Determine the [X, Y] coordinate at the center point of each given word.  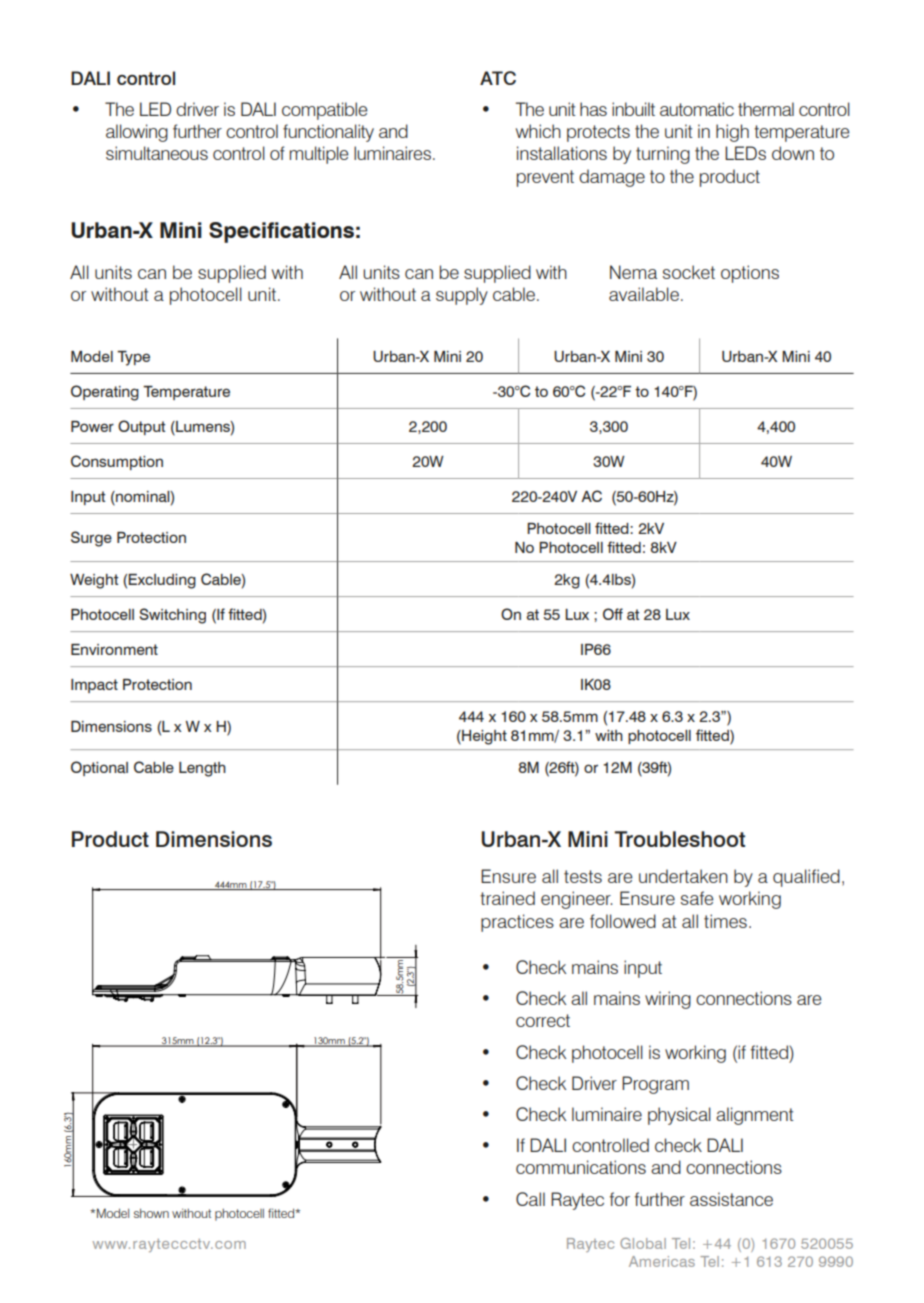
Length [202, 769]
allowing [137, 133]
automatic [697, 109]
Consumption [117, 462]
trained [507, 898]
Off [613, 614]
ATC [498, 78]
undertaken [683, 876]
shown [151, 1213]
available [644, 294]
